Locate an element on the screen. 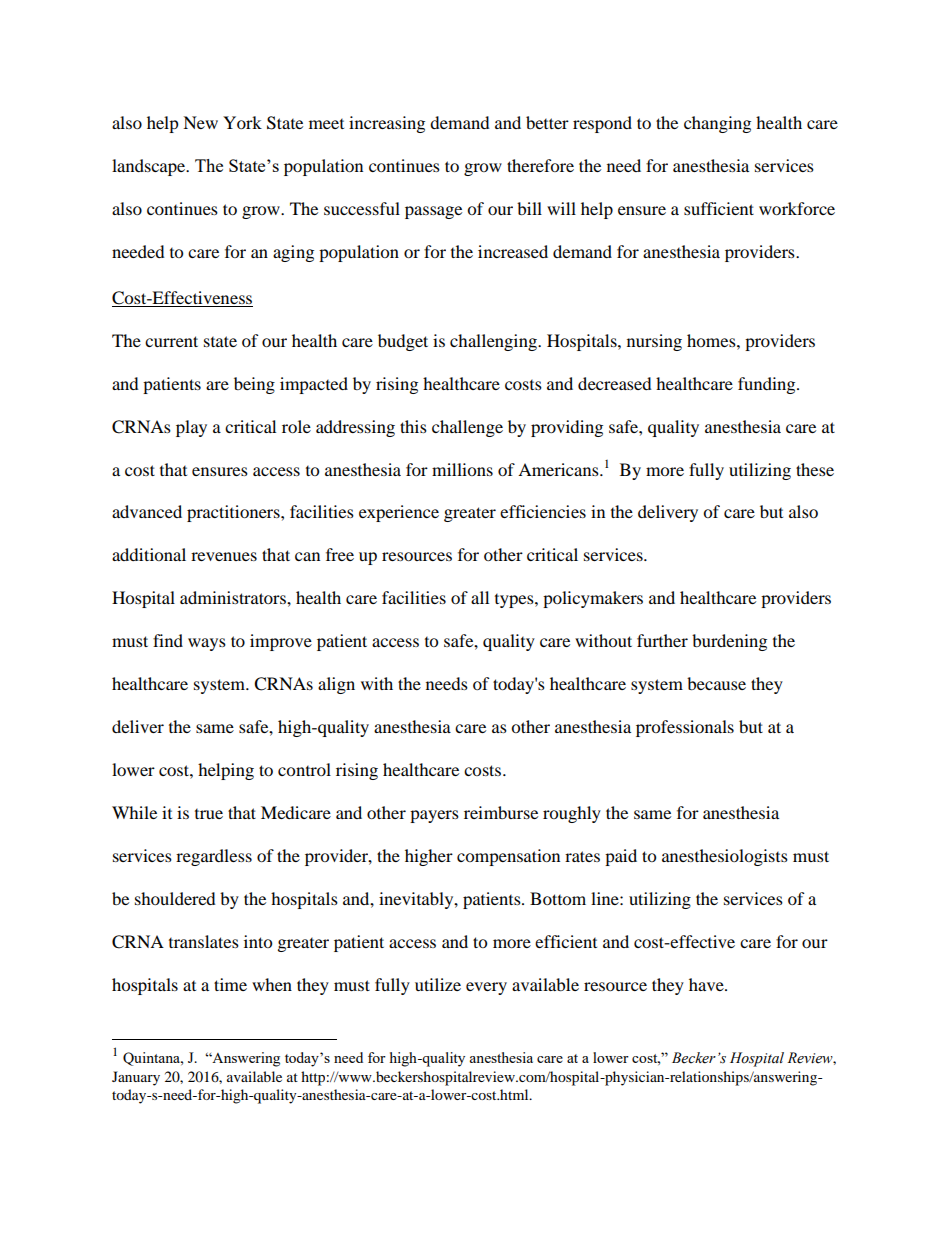 This screenshot has width=952, height=1233. therefore is located at coordinates (540, 165).
